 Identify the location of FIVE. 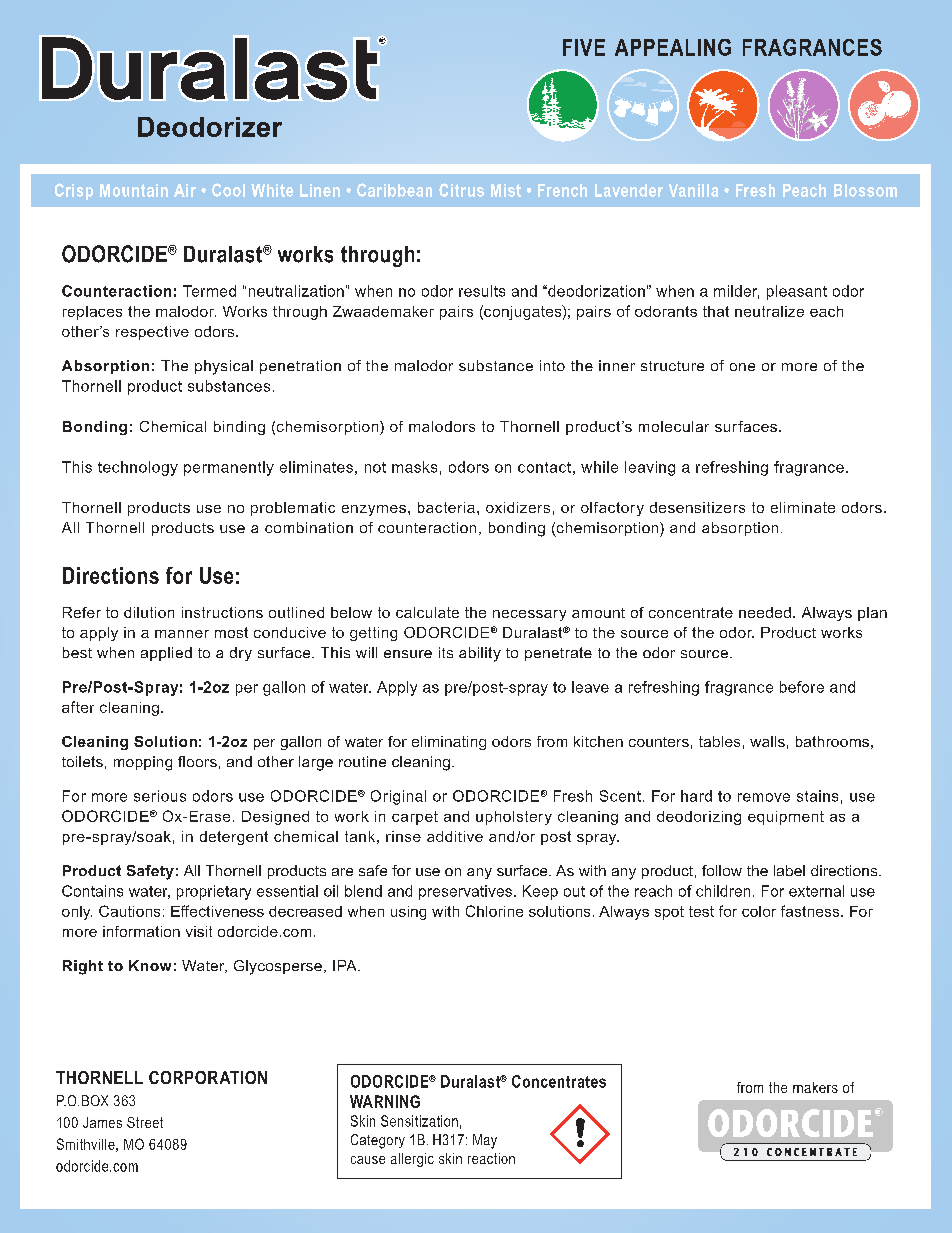
(584, 47).
